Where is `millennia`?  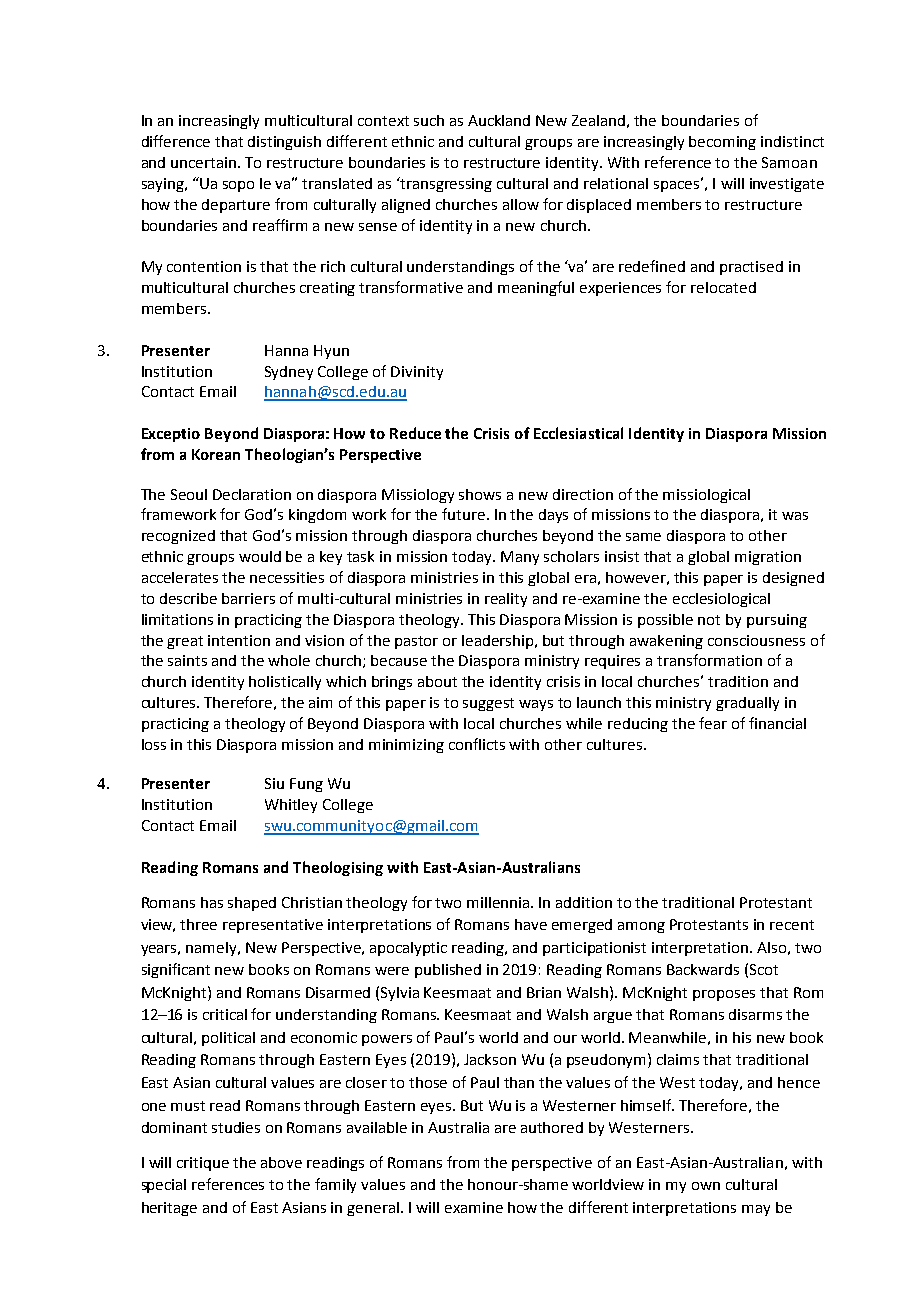 millennia is located at coordinates (499, 902).
